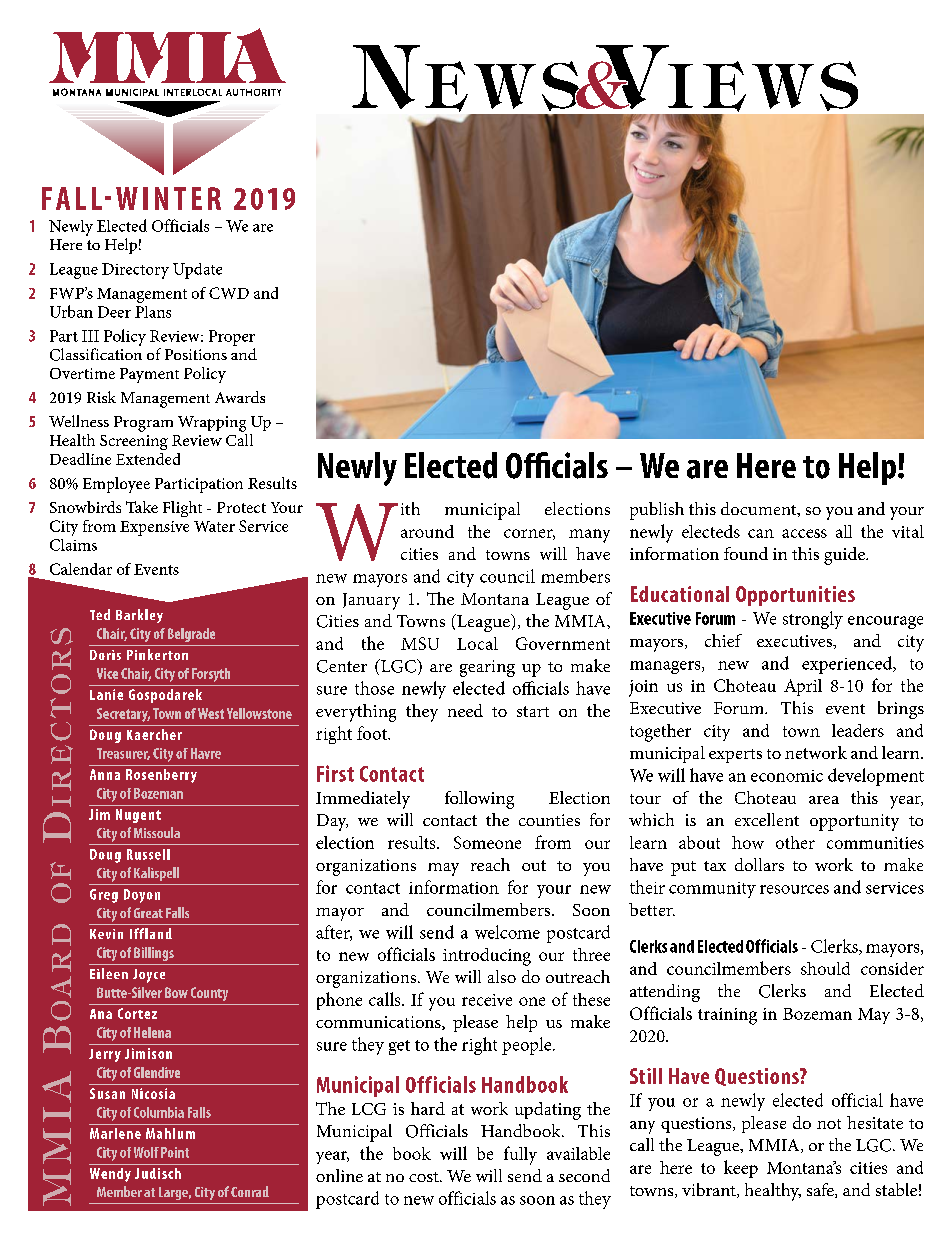 The height and width of the image is (1233, 952). I want to click on should, so click(825, 968).
